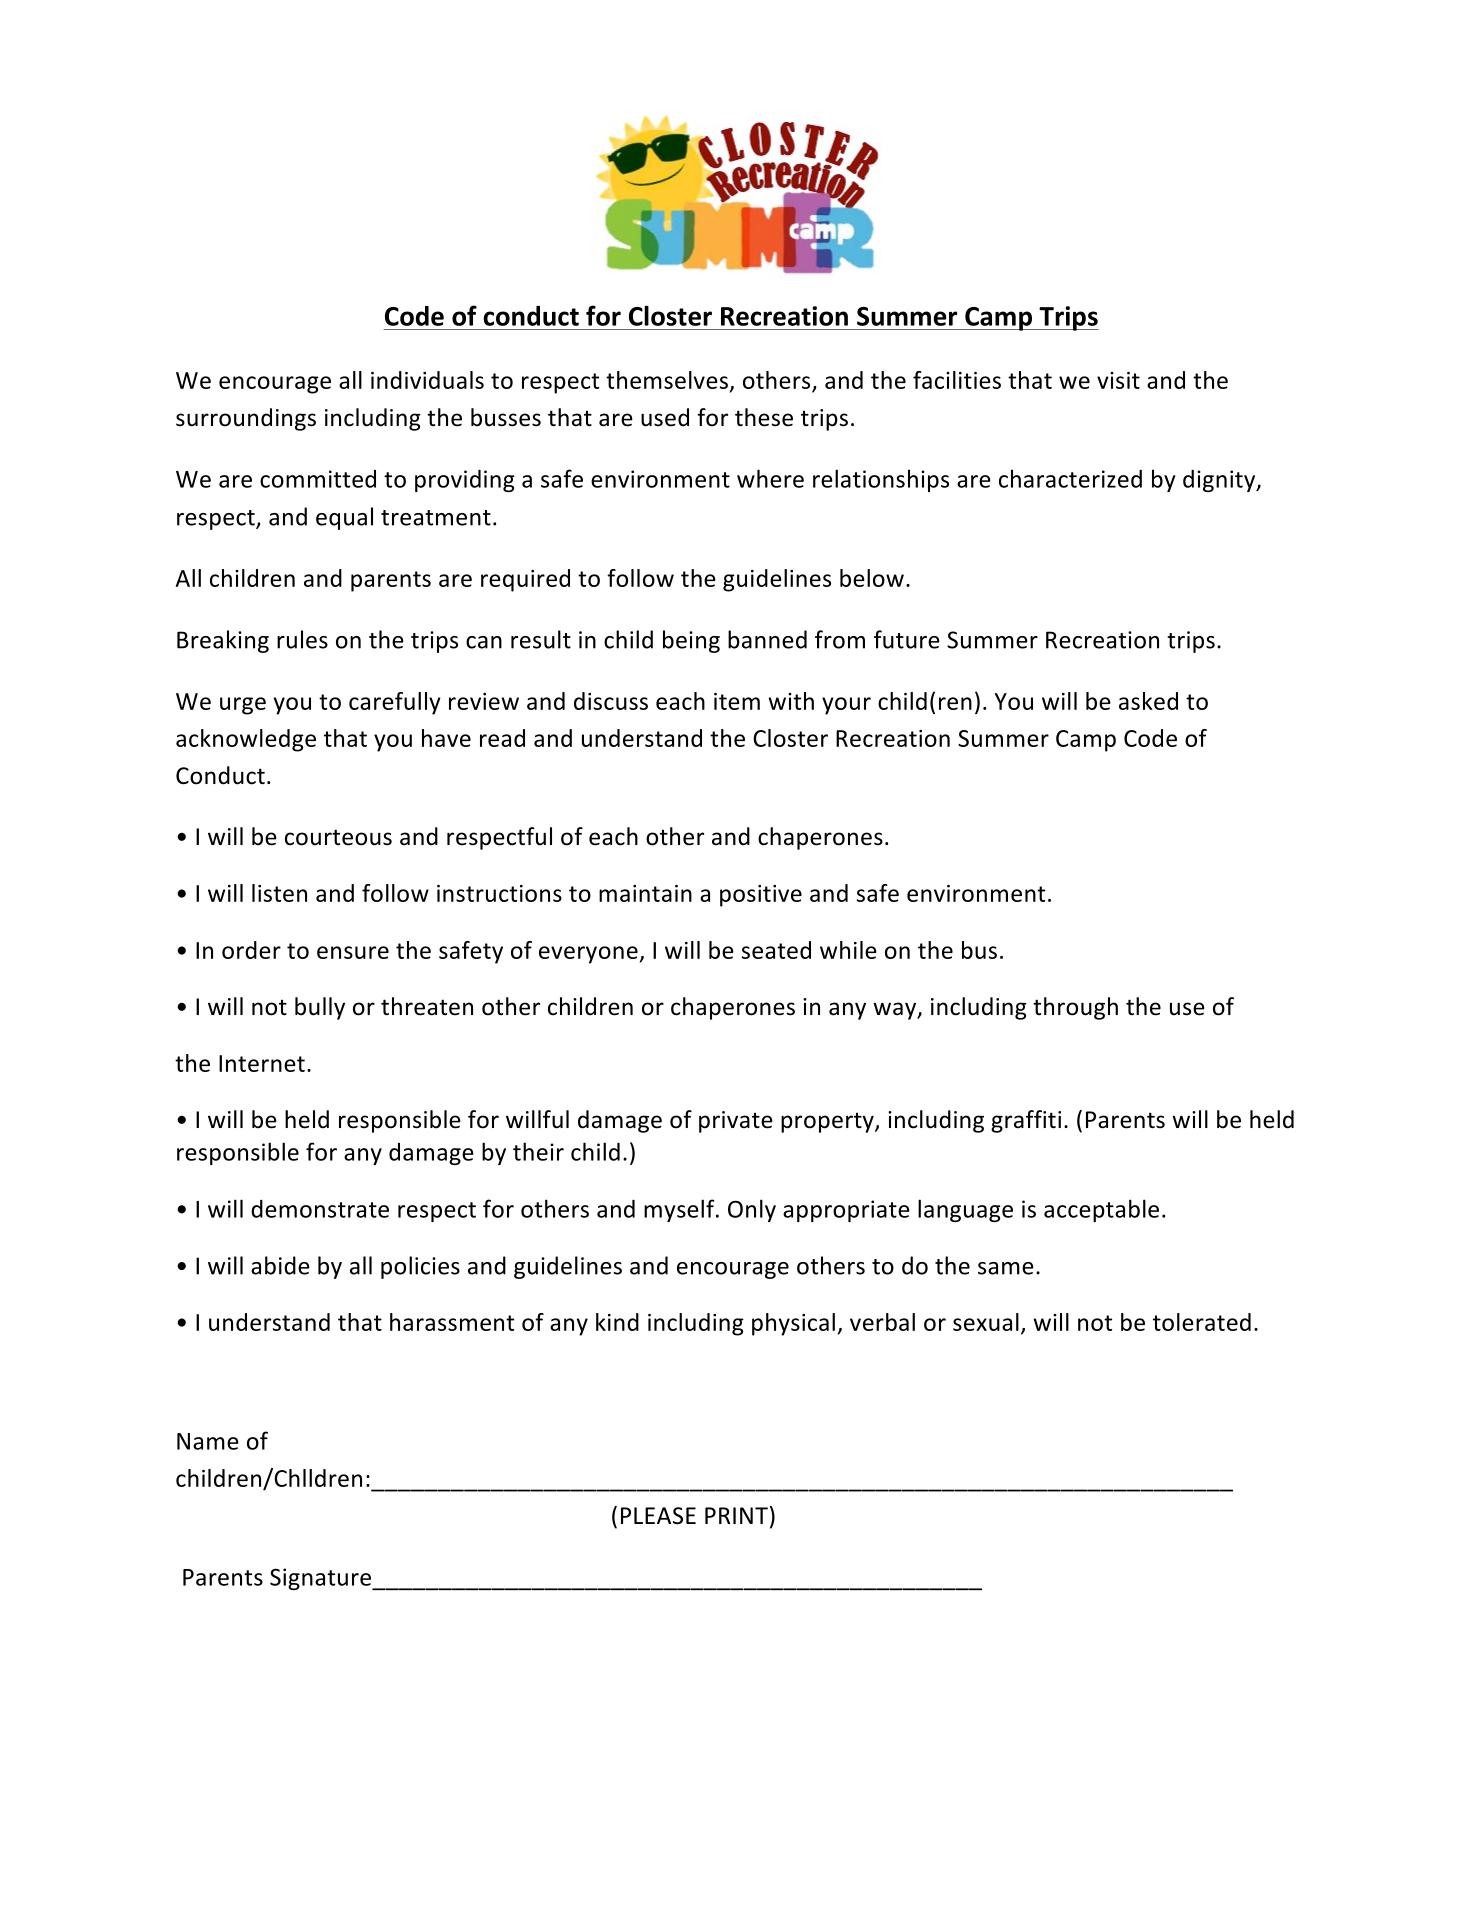 The image size is (1480, 1915). Describe the element at coordinates (208, 1441) in the screenshot. I see `Name` at that location.
